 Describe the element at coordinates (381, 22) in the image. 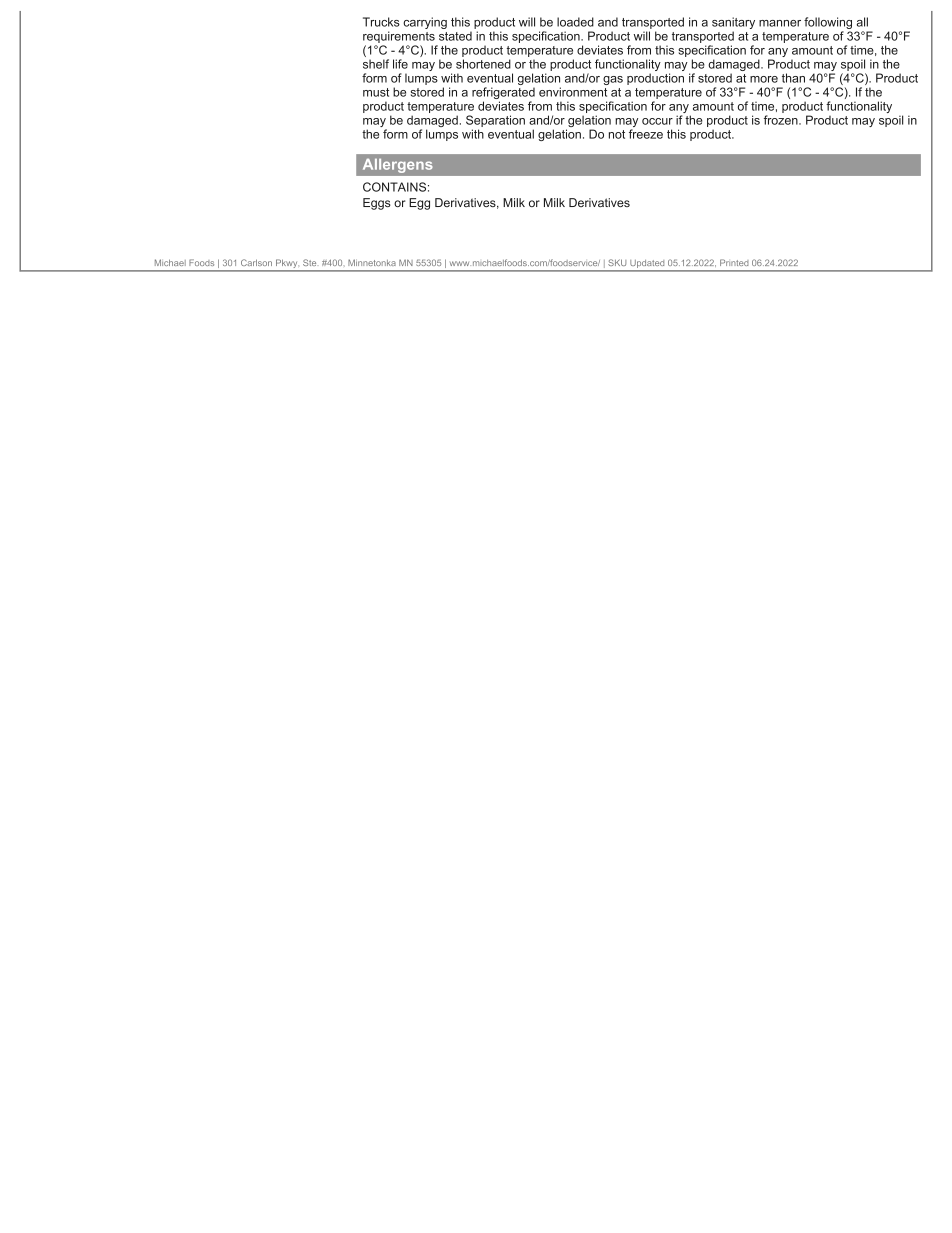

I see `Trucks` at that location.
